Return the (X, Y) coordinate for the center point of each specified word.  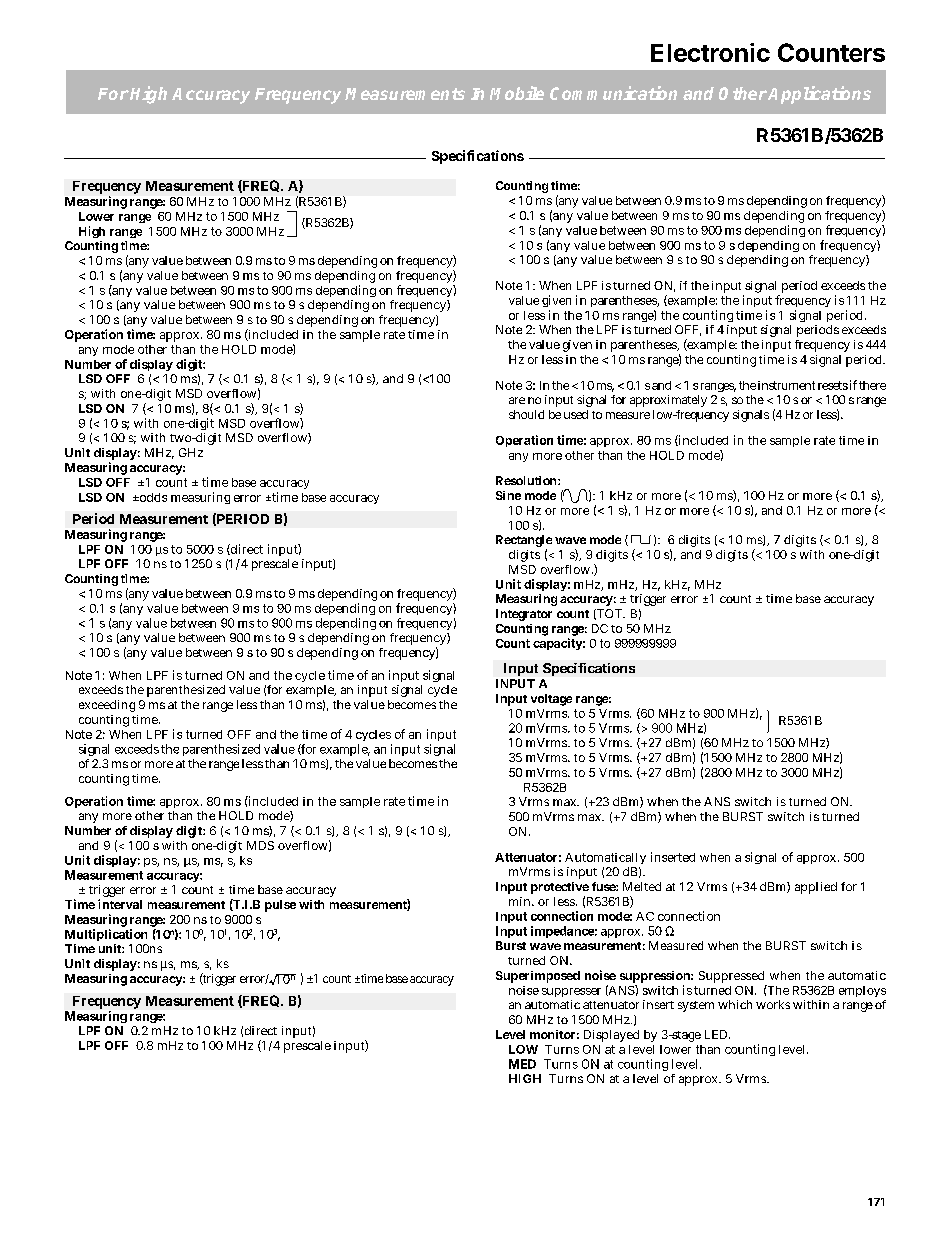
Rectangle (524, 542)
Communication (613, 93)
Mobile (517, 93)
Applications (818, 95)
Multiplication (106, 935)
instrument (786, 385)
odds (152, 497)
